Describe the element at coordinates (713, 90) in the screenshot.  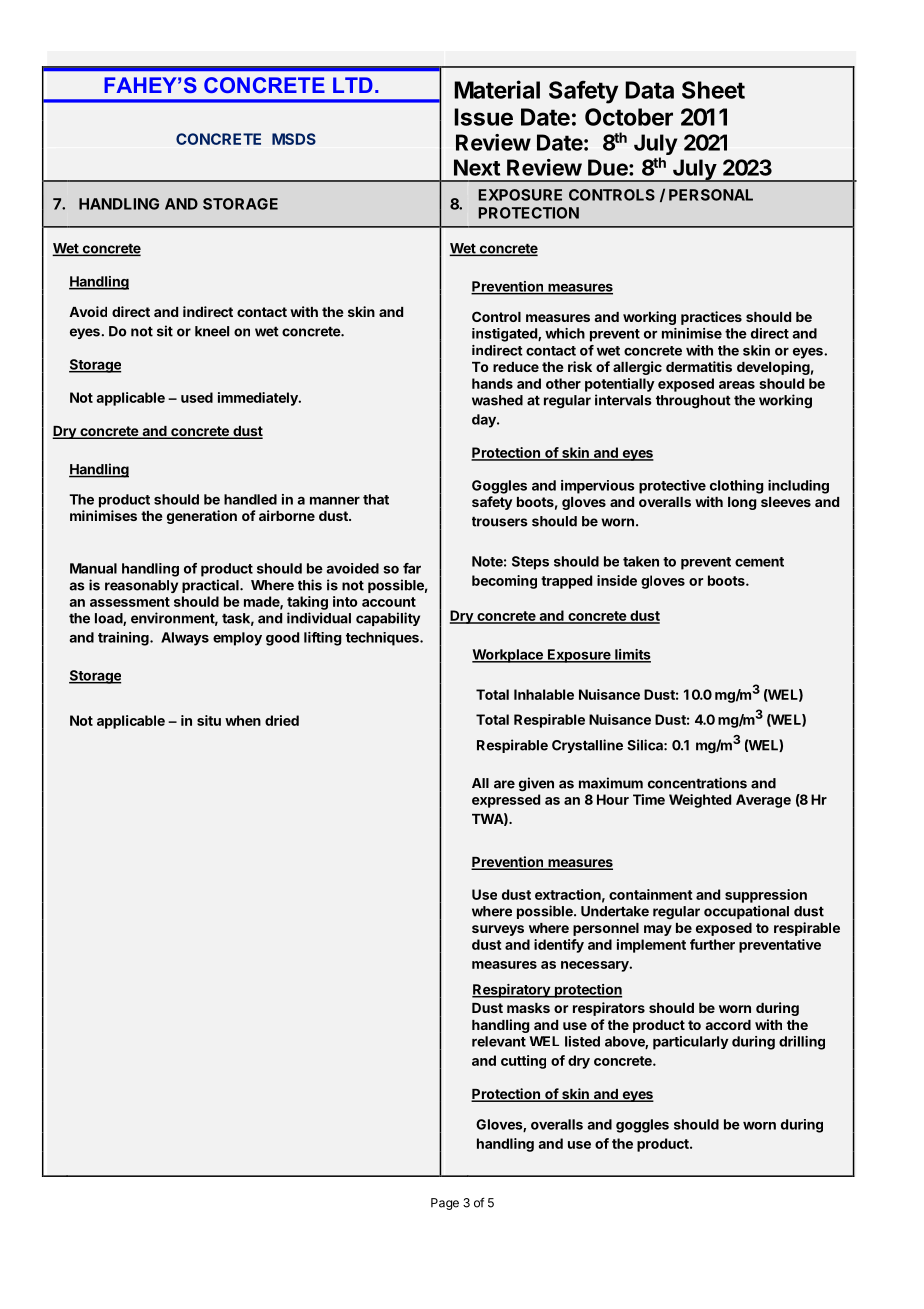
I see `Sheet` at that location.
